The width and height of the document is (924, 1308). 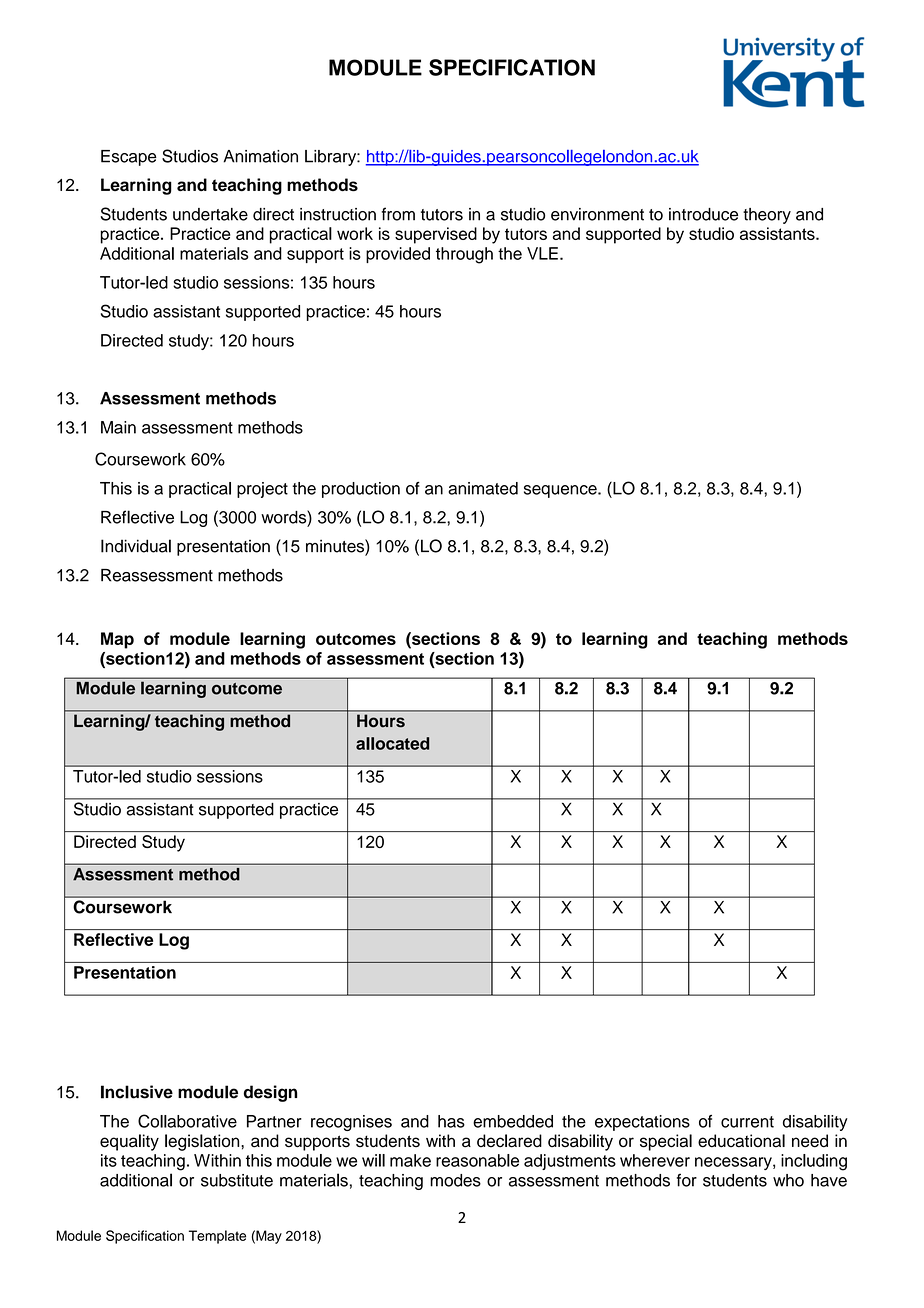 What do you see at coordinates (747, 1122) in the document?
I see `current` at bounding box center [747, 1122].
